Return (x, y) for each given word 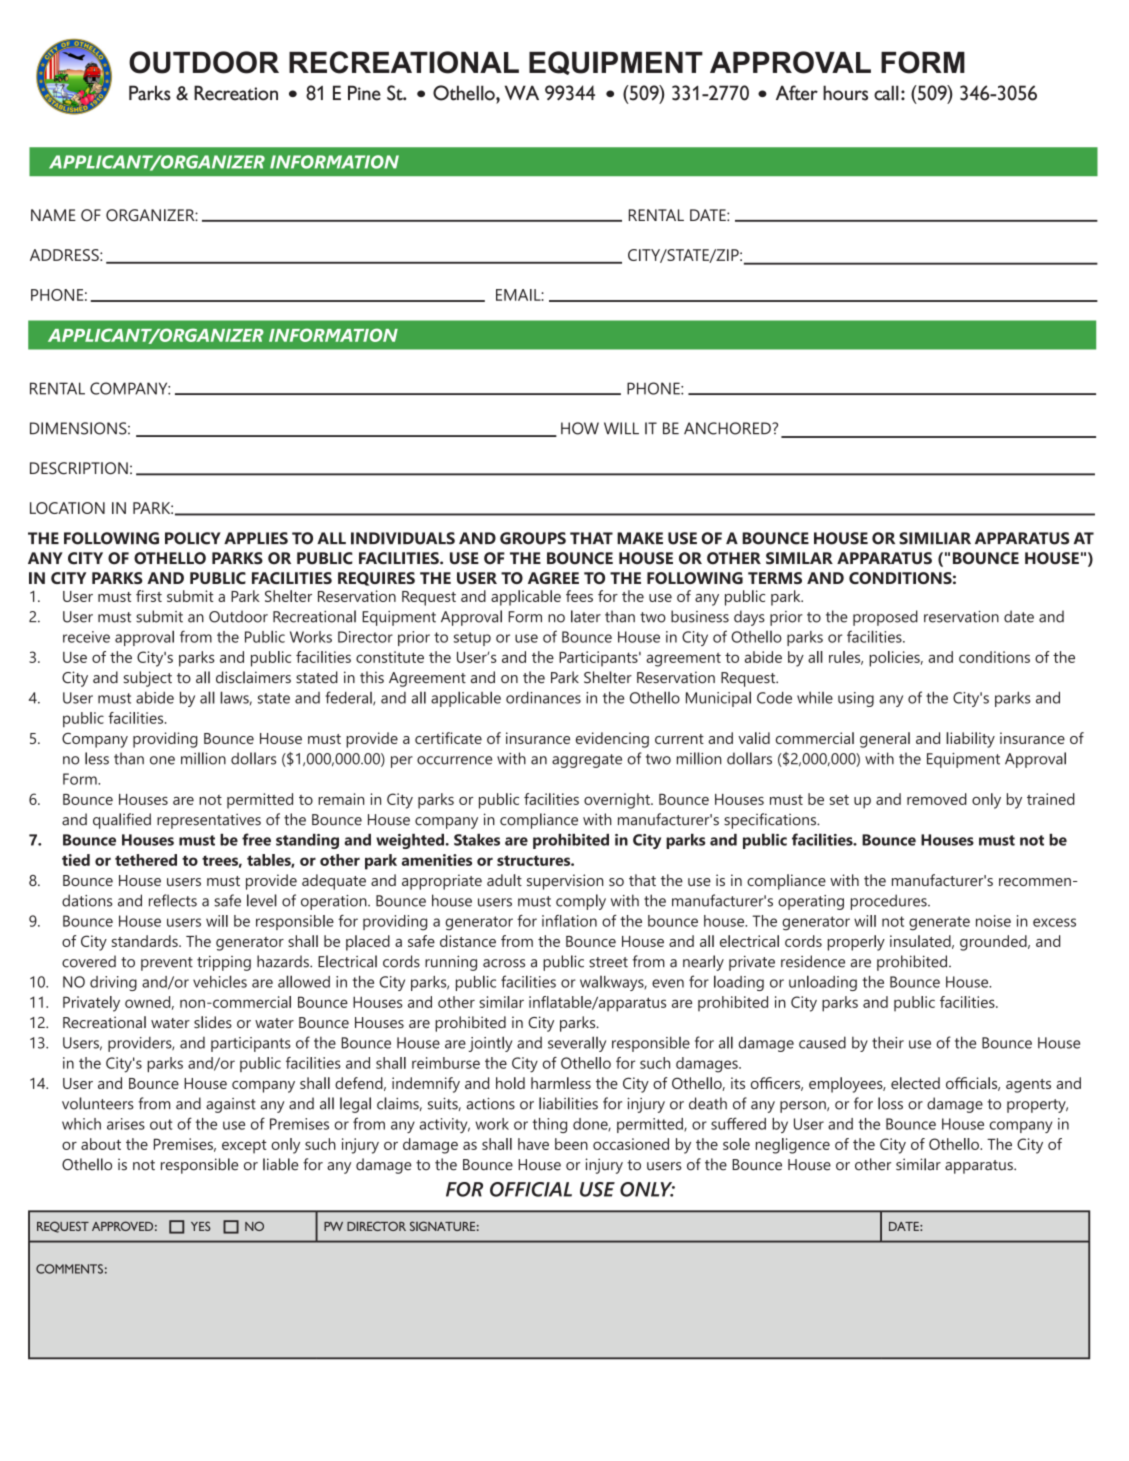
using (856, 699)
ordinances (543, 697)
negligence (793, 1146)
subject (148, 679)
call (886, 93)
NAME (53, 215)
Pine (364, 93)
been (571, 1144)
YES (201, 1226)
